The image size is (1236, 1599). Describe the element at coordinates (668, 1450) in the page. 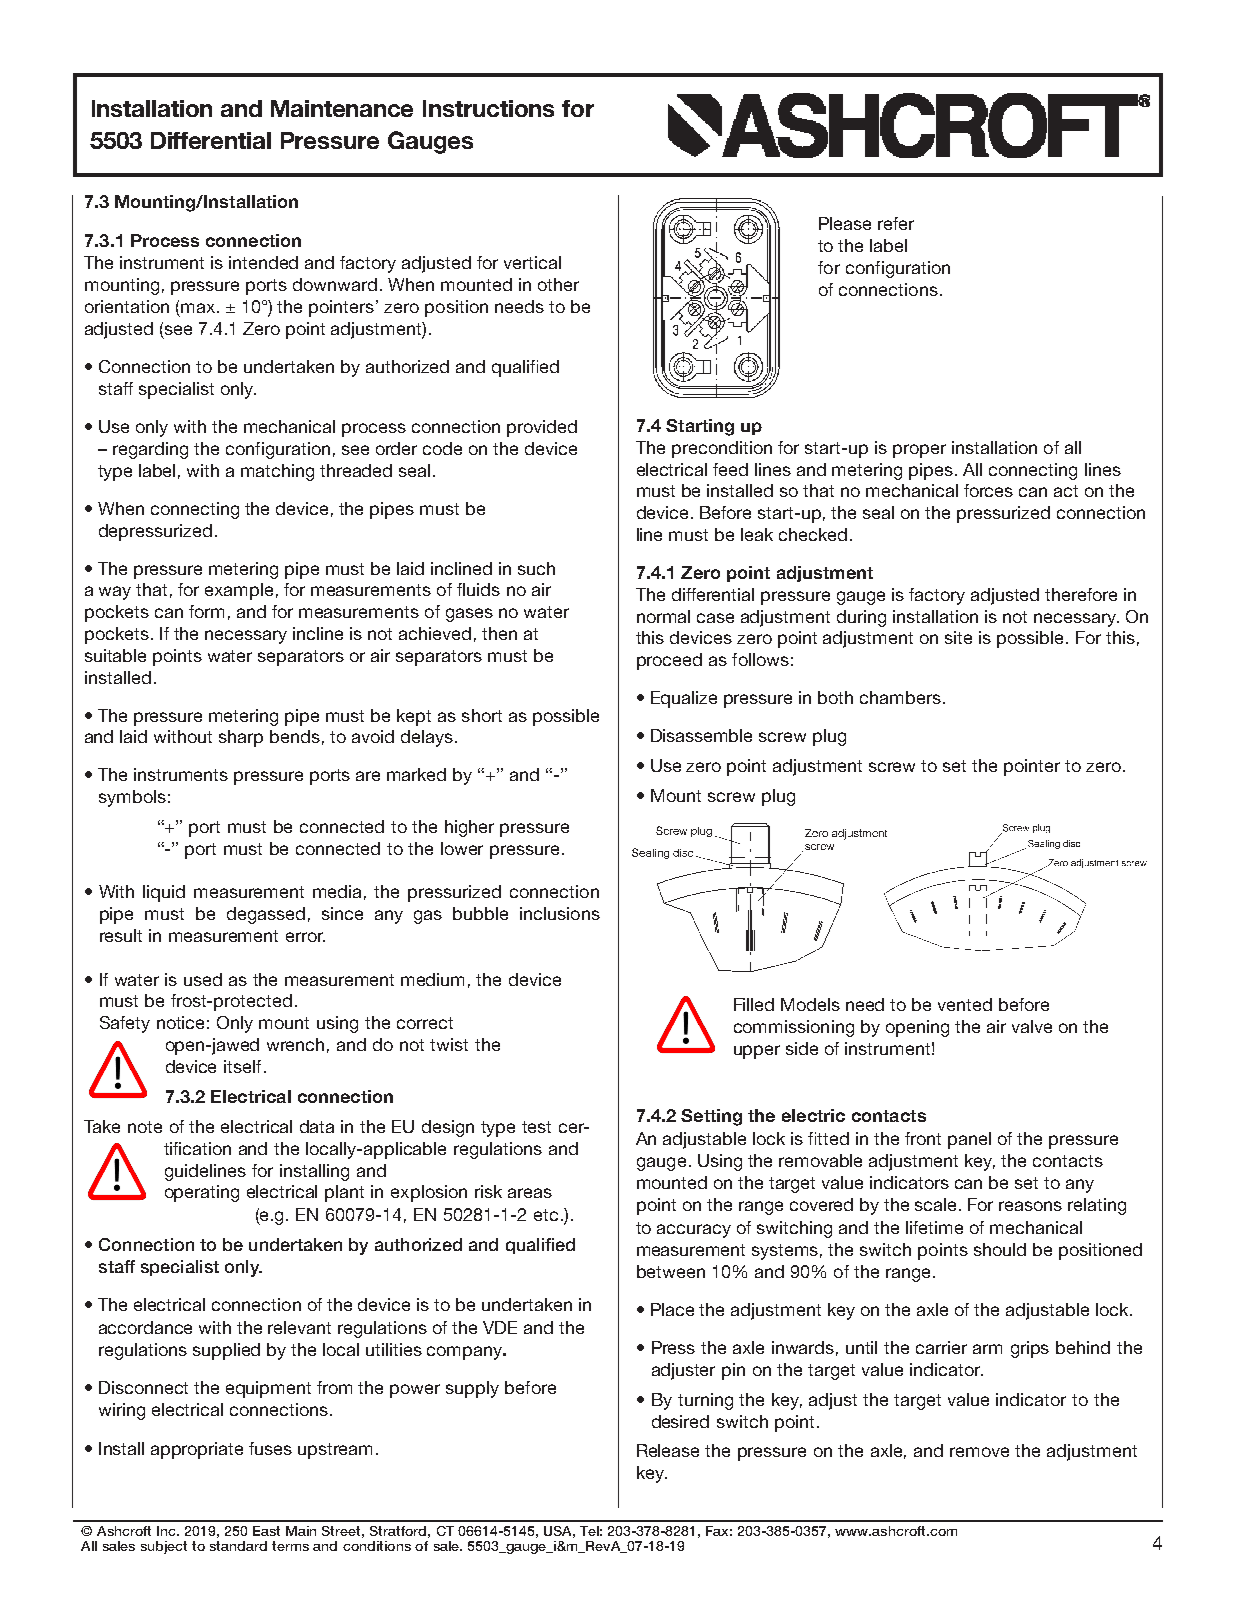

I see `Release` at that location.
